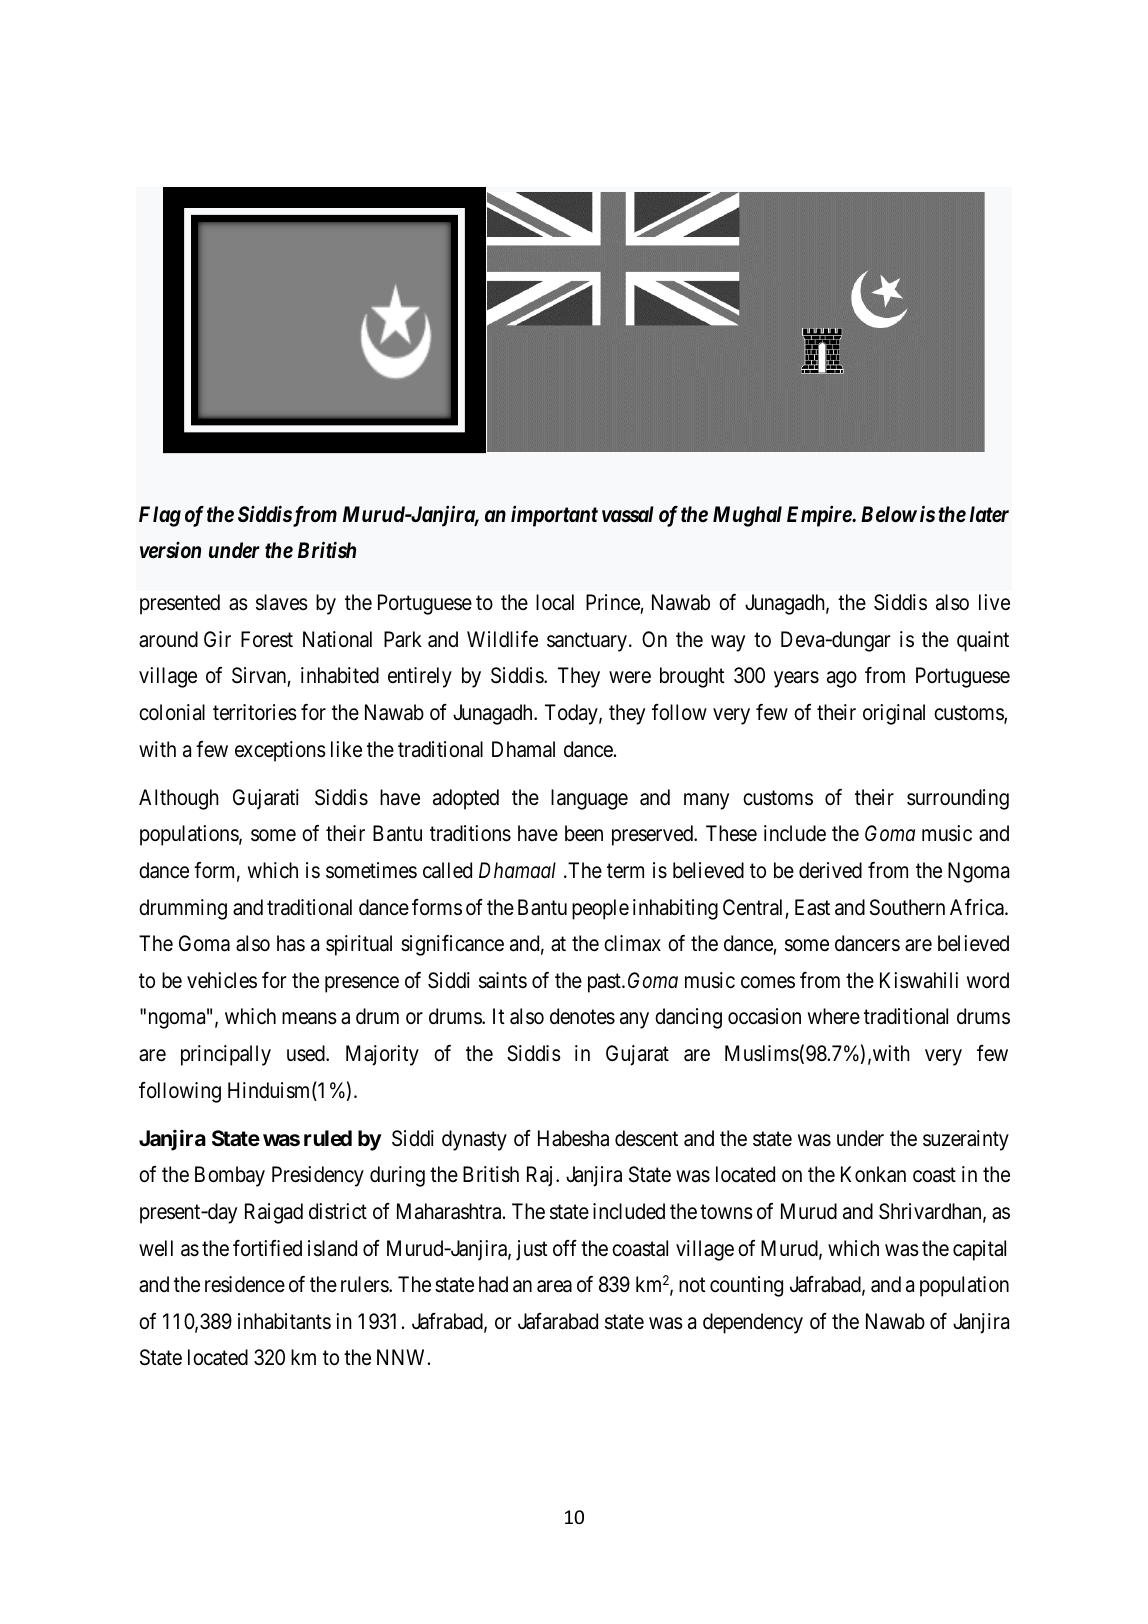  What do you see at coordinates (179, 799) in the page?
I see `Although` at bounding box center [179, 799].
